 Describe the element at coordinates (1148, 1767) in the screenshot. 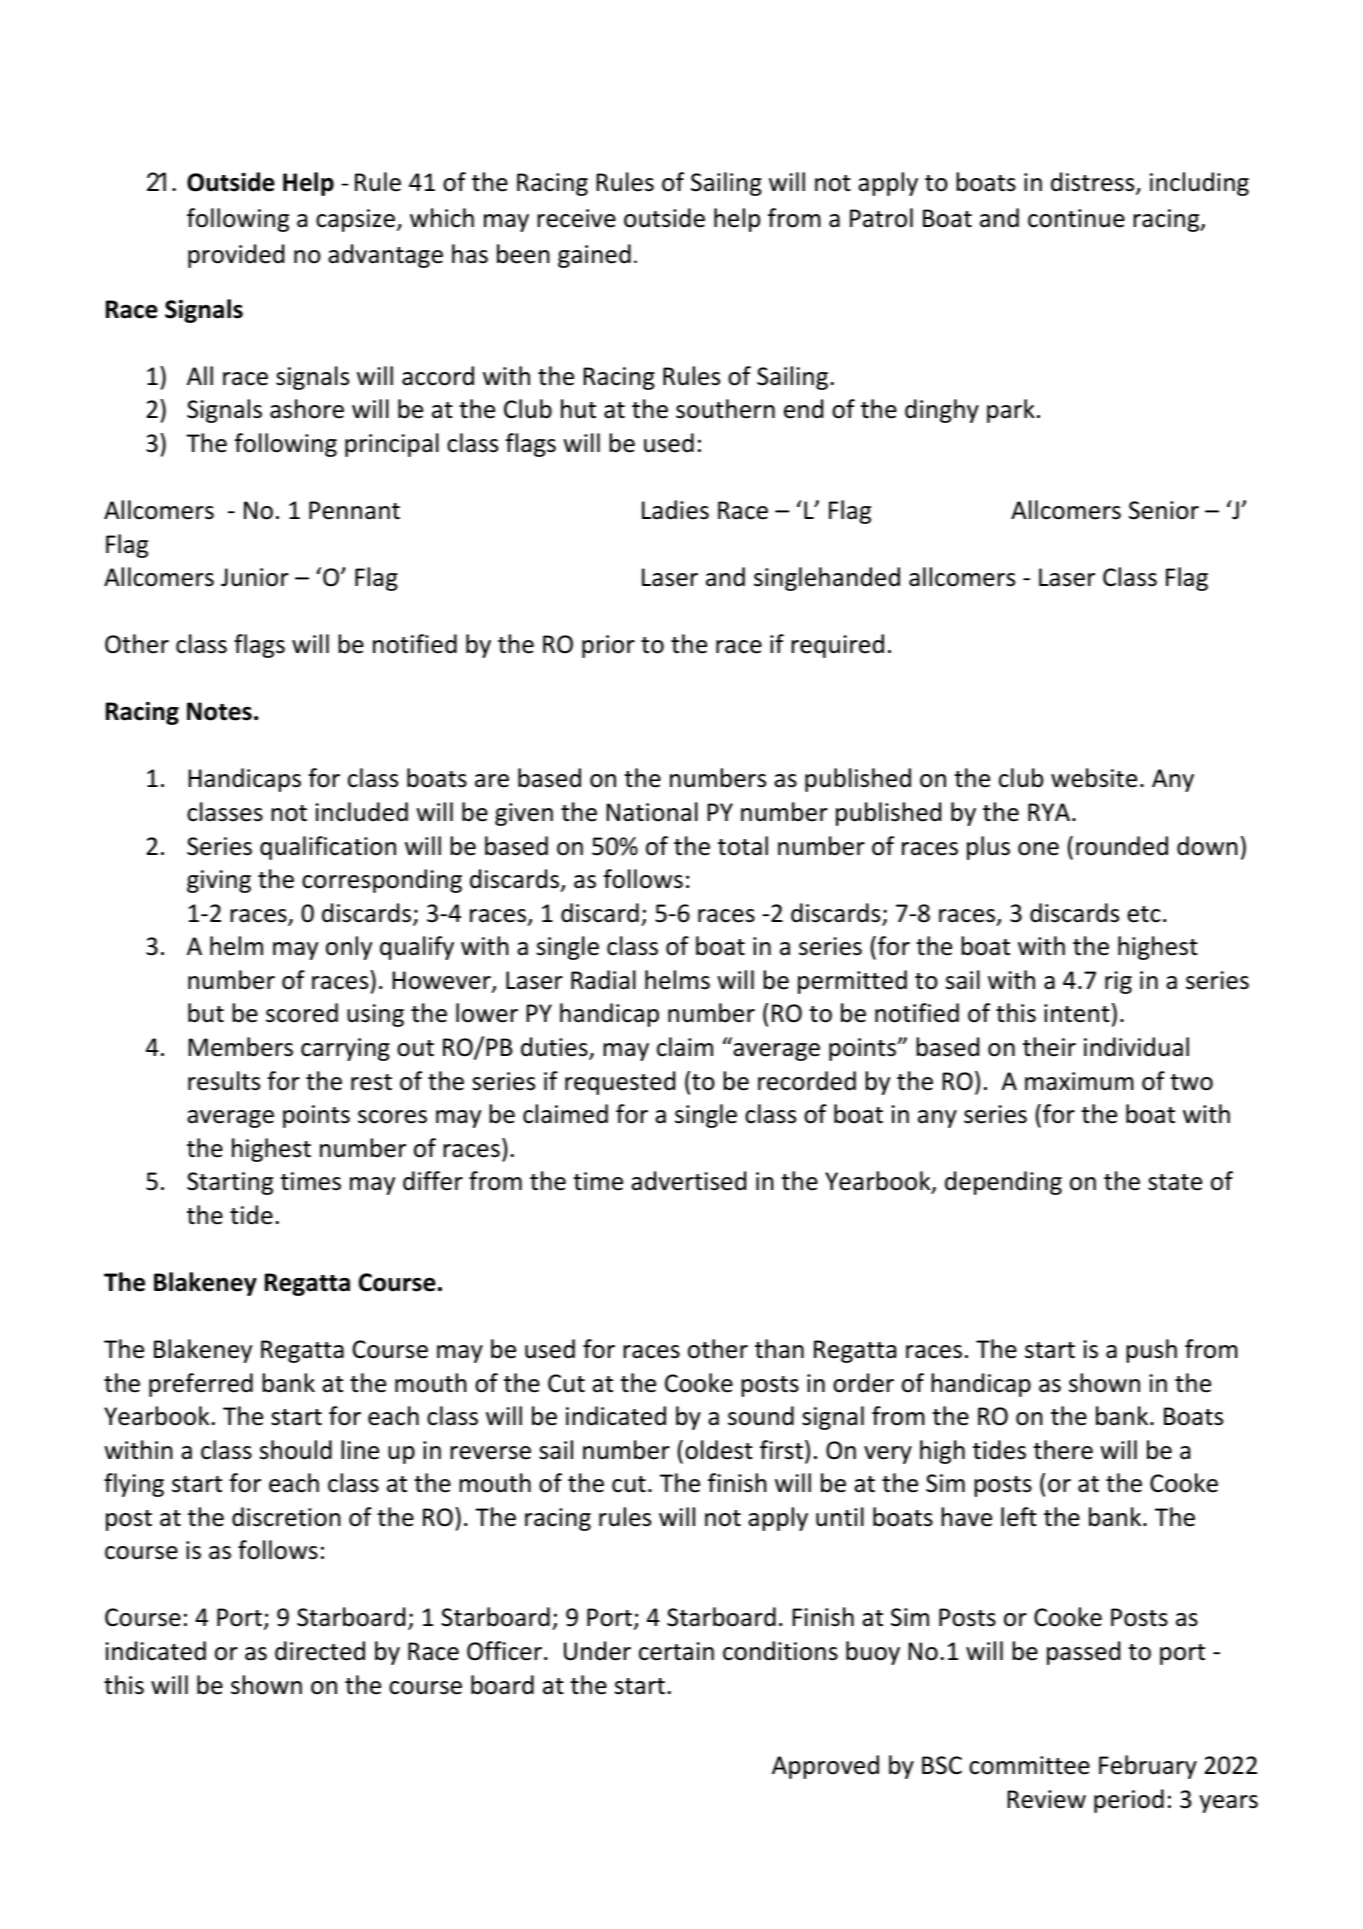

I see `February` at that location.
